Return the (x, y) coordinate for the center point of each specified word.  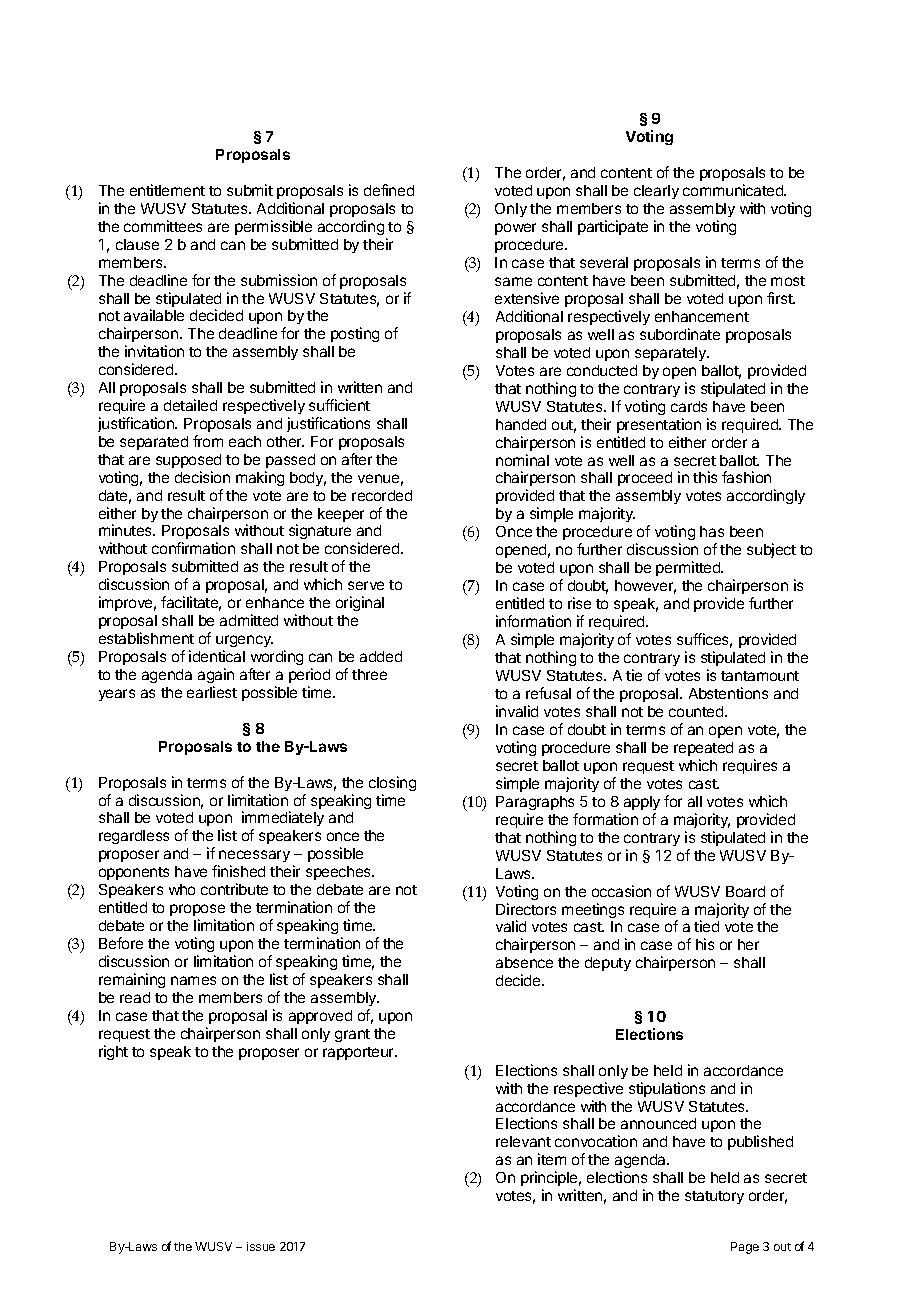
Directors (526, 909)
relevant (523, 1141)
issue (261, 1246)
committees (163, 226)
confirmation (193, 548)
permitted (689, 568)
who (182, 889)
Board (745, 891)
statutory (714, 1197)
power (515, 229)
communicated (734, 190)
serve (366, 585)
